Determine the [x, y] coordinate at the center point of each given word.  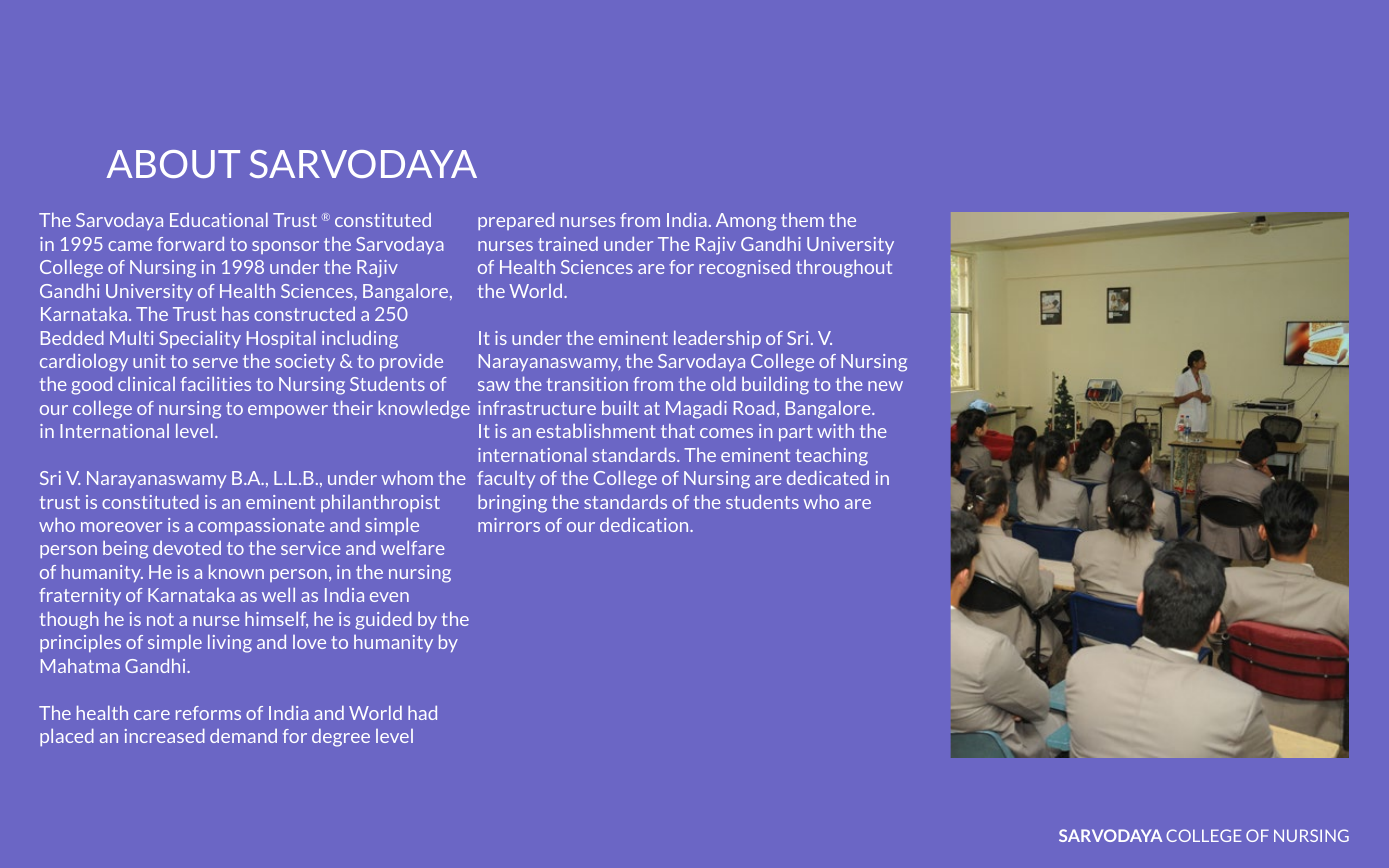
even [389, 597]
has [235, 314]
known [236, 572]
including [360, 340]
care [152, 715]
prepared [516, 221]
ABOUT [173, 164]
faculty [506, 479]
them [802, 220]
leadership [717, 339]
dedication [645, 525]
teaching [832, 457]
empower [288, 411]
